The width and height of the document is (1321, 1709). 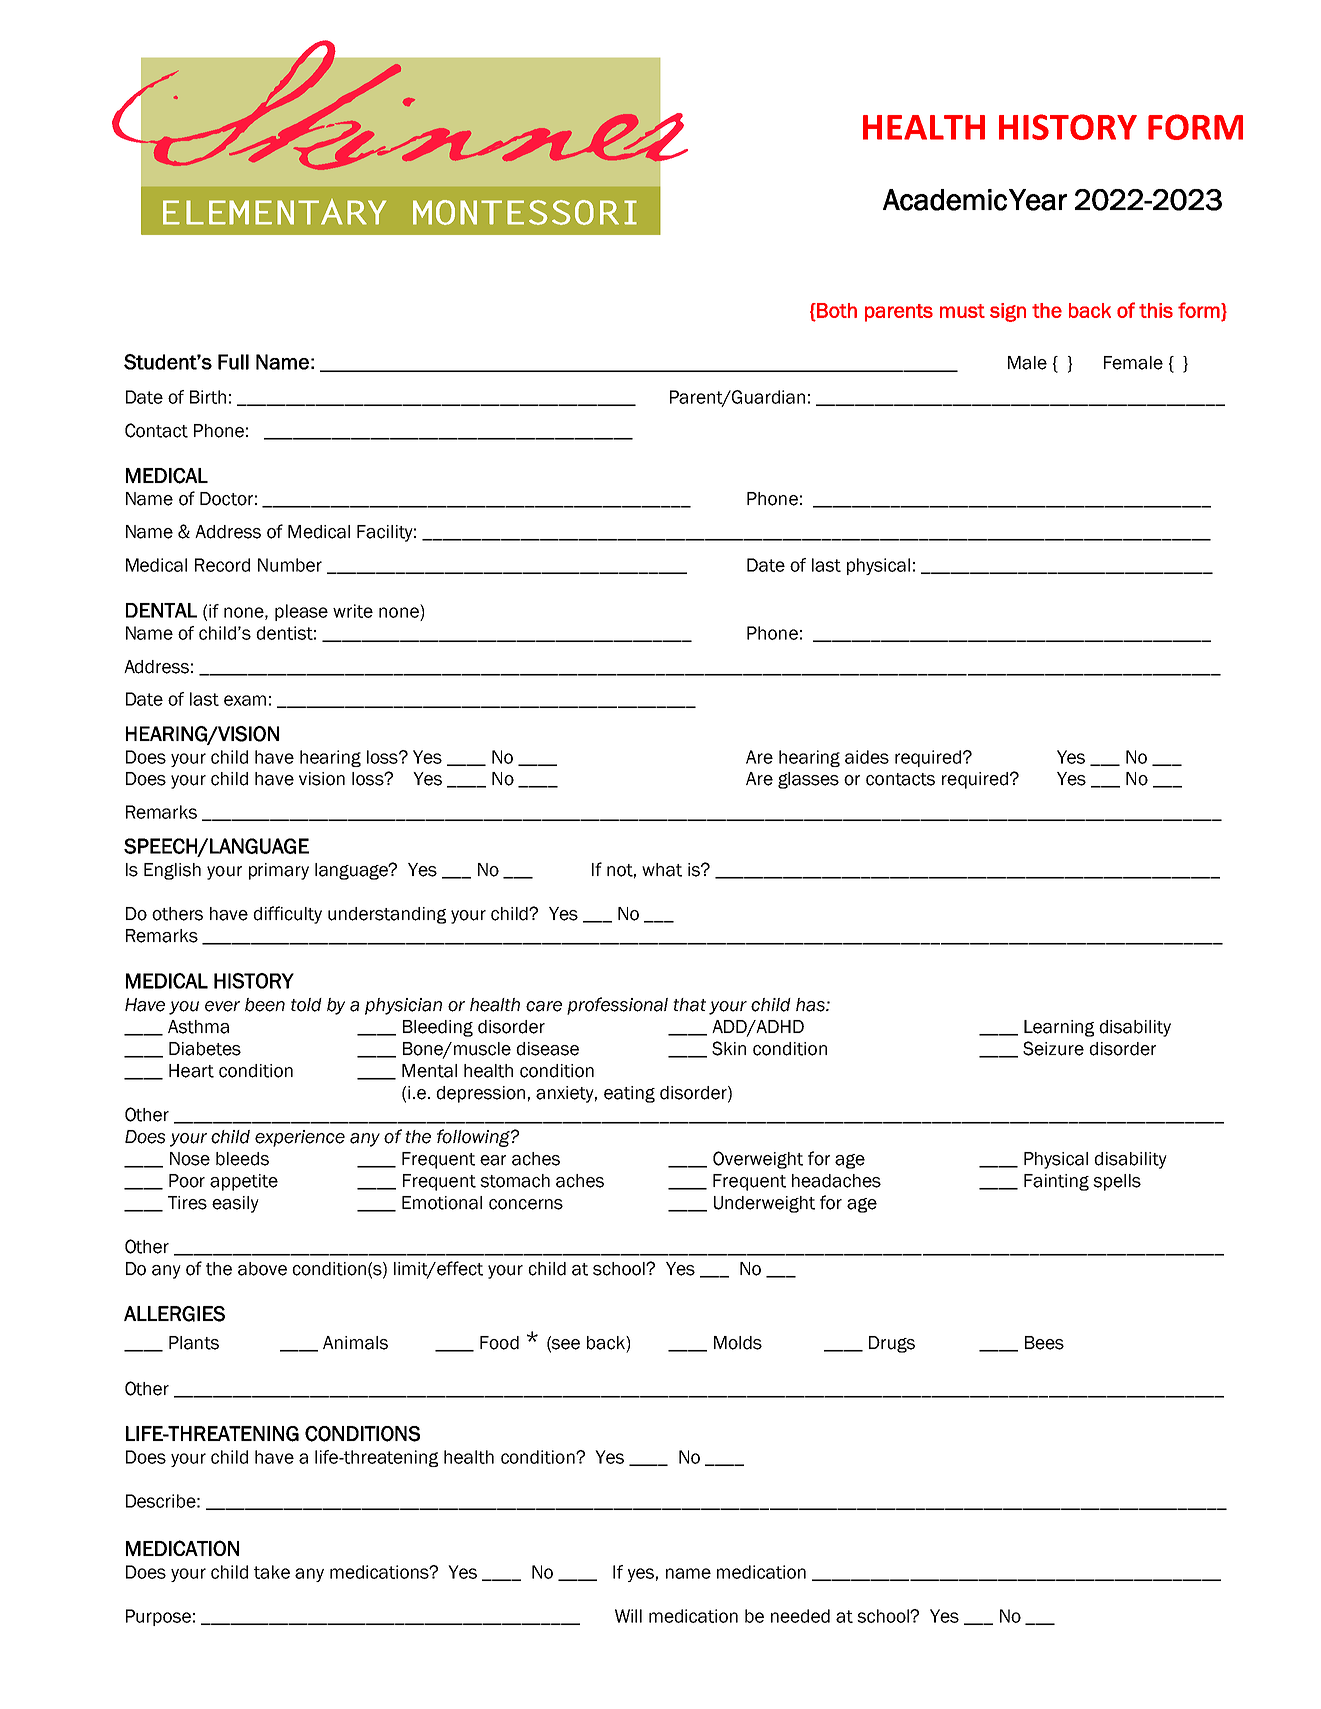 What do you see at coordinates (1056, 1182) in the document?
I see `Fainting` at bounding box center [1056, 1182].
